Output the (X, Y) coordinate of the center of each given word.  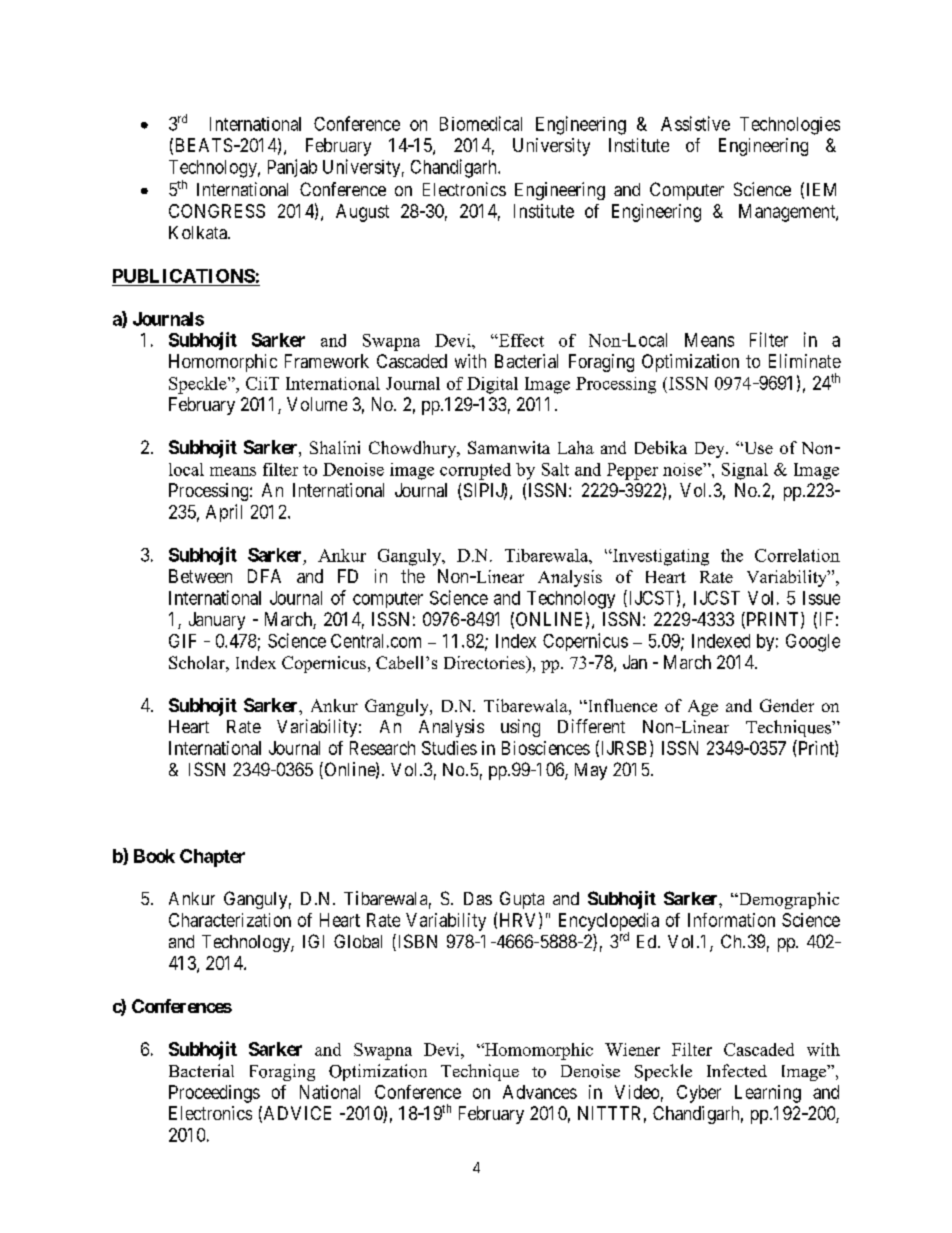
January (217, 621)
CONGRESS (217, 211)
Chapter (212, 858)
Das (478, 898)
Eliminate (805, 361)
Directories (485, 662)
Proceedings (214, 1094)
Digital (492, 385)
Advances (540, 1092)
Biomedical (481, 123)
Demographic (787, 900)
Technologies (790, 126)
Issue (821, 598)
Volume (317, 404)
